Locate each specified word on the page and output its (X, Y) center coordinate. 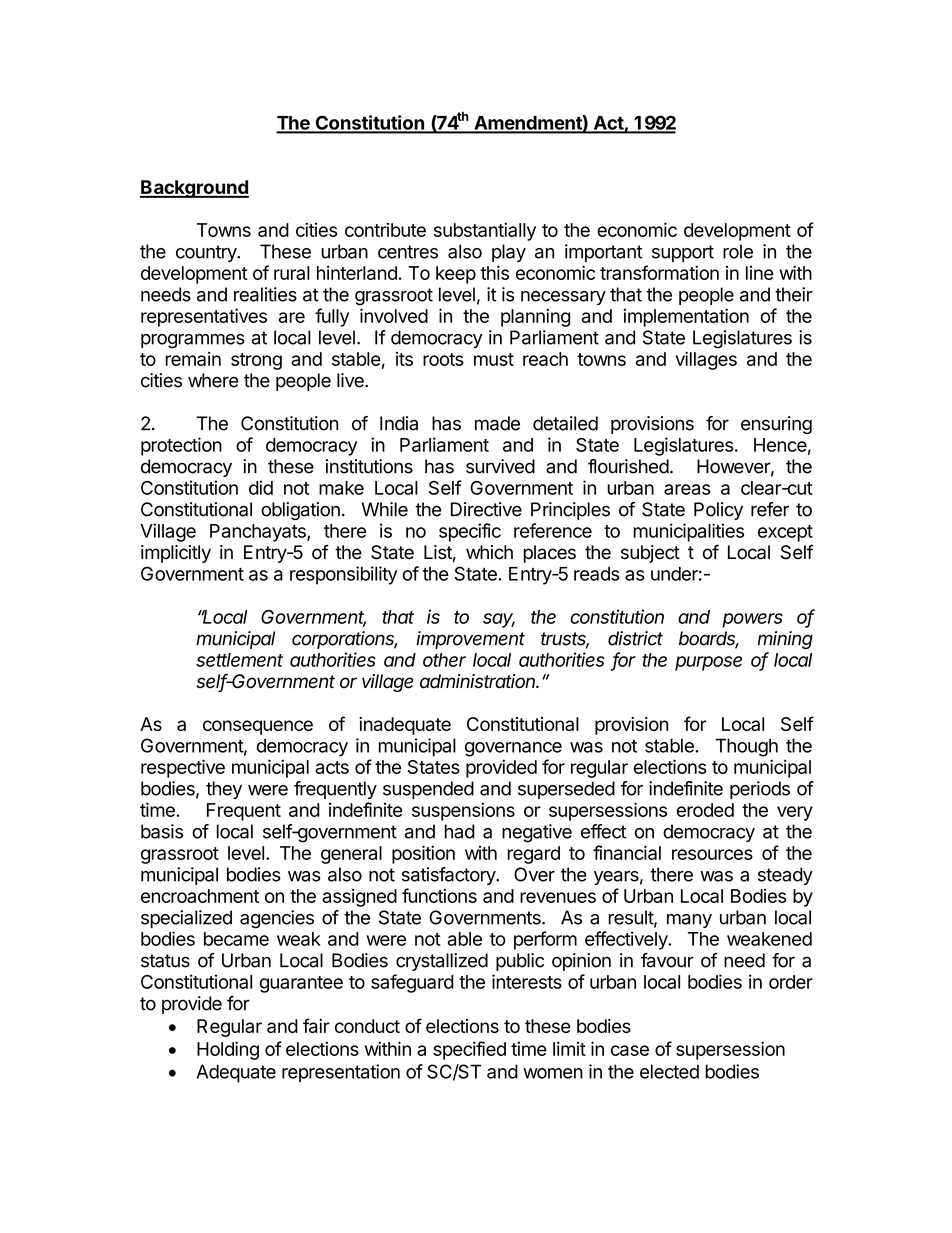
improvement (470, 640)
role (738, 251)
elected (669, 1071)
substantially (485, 231)
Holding (228, 1050)
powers (752, 620)
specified (469, 1050)
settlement (239, 660)
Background (194, 189)
